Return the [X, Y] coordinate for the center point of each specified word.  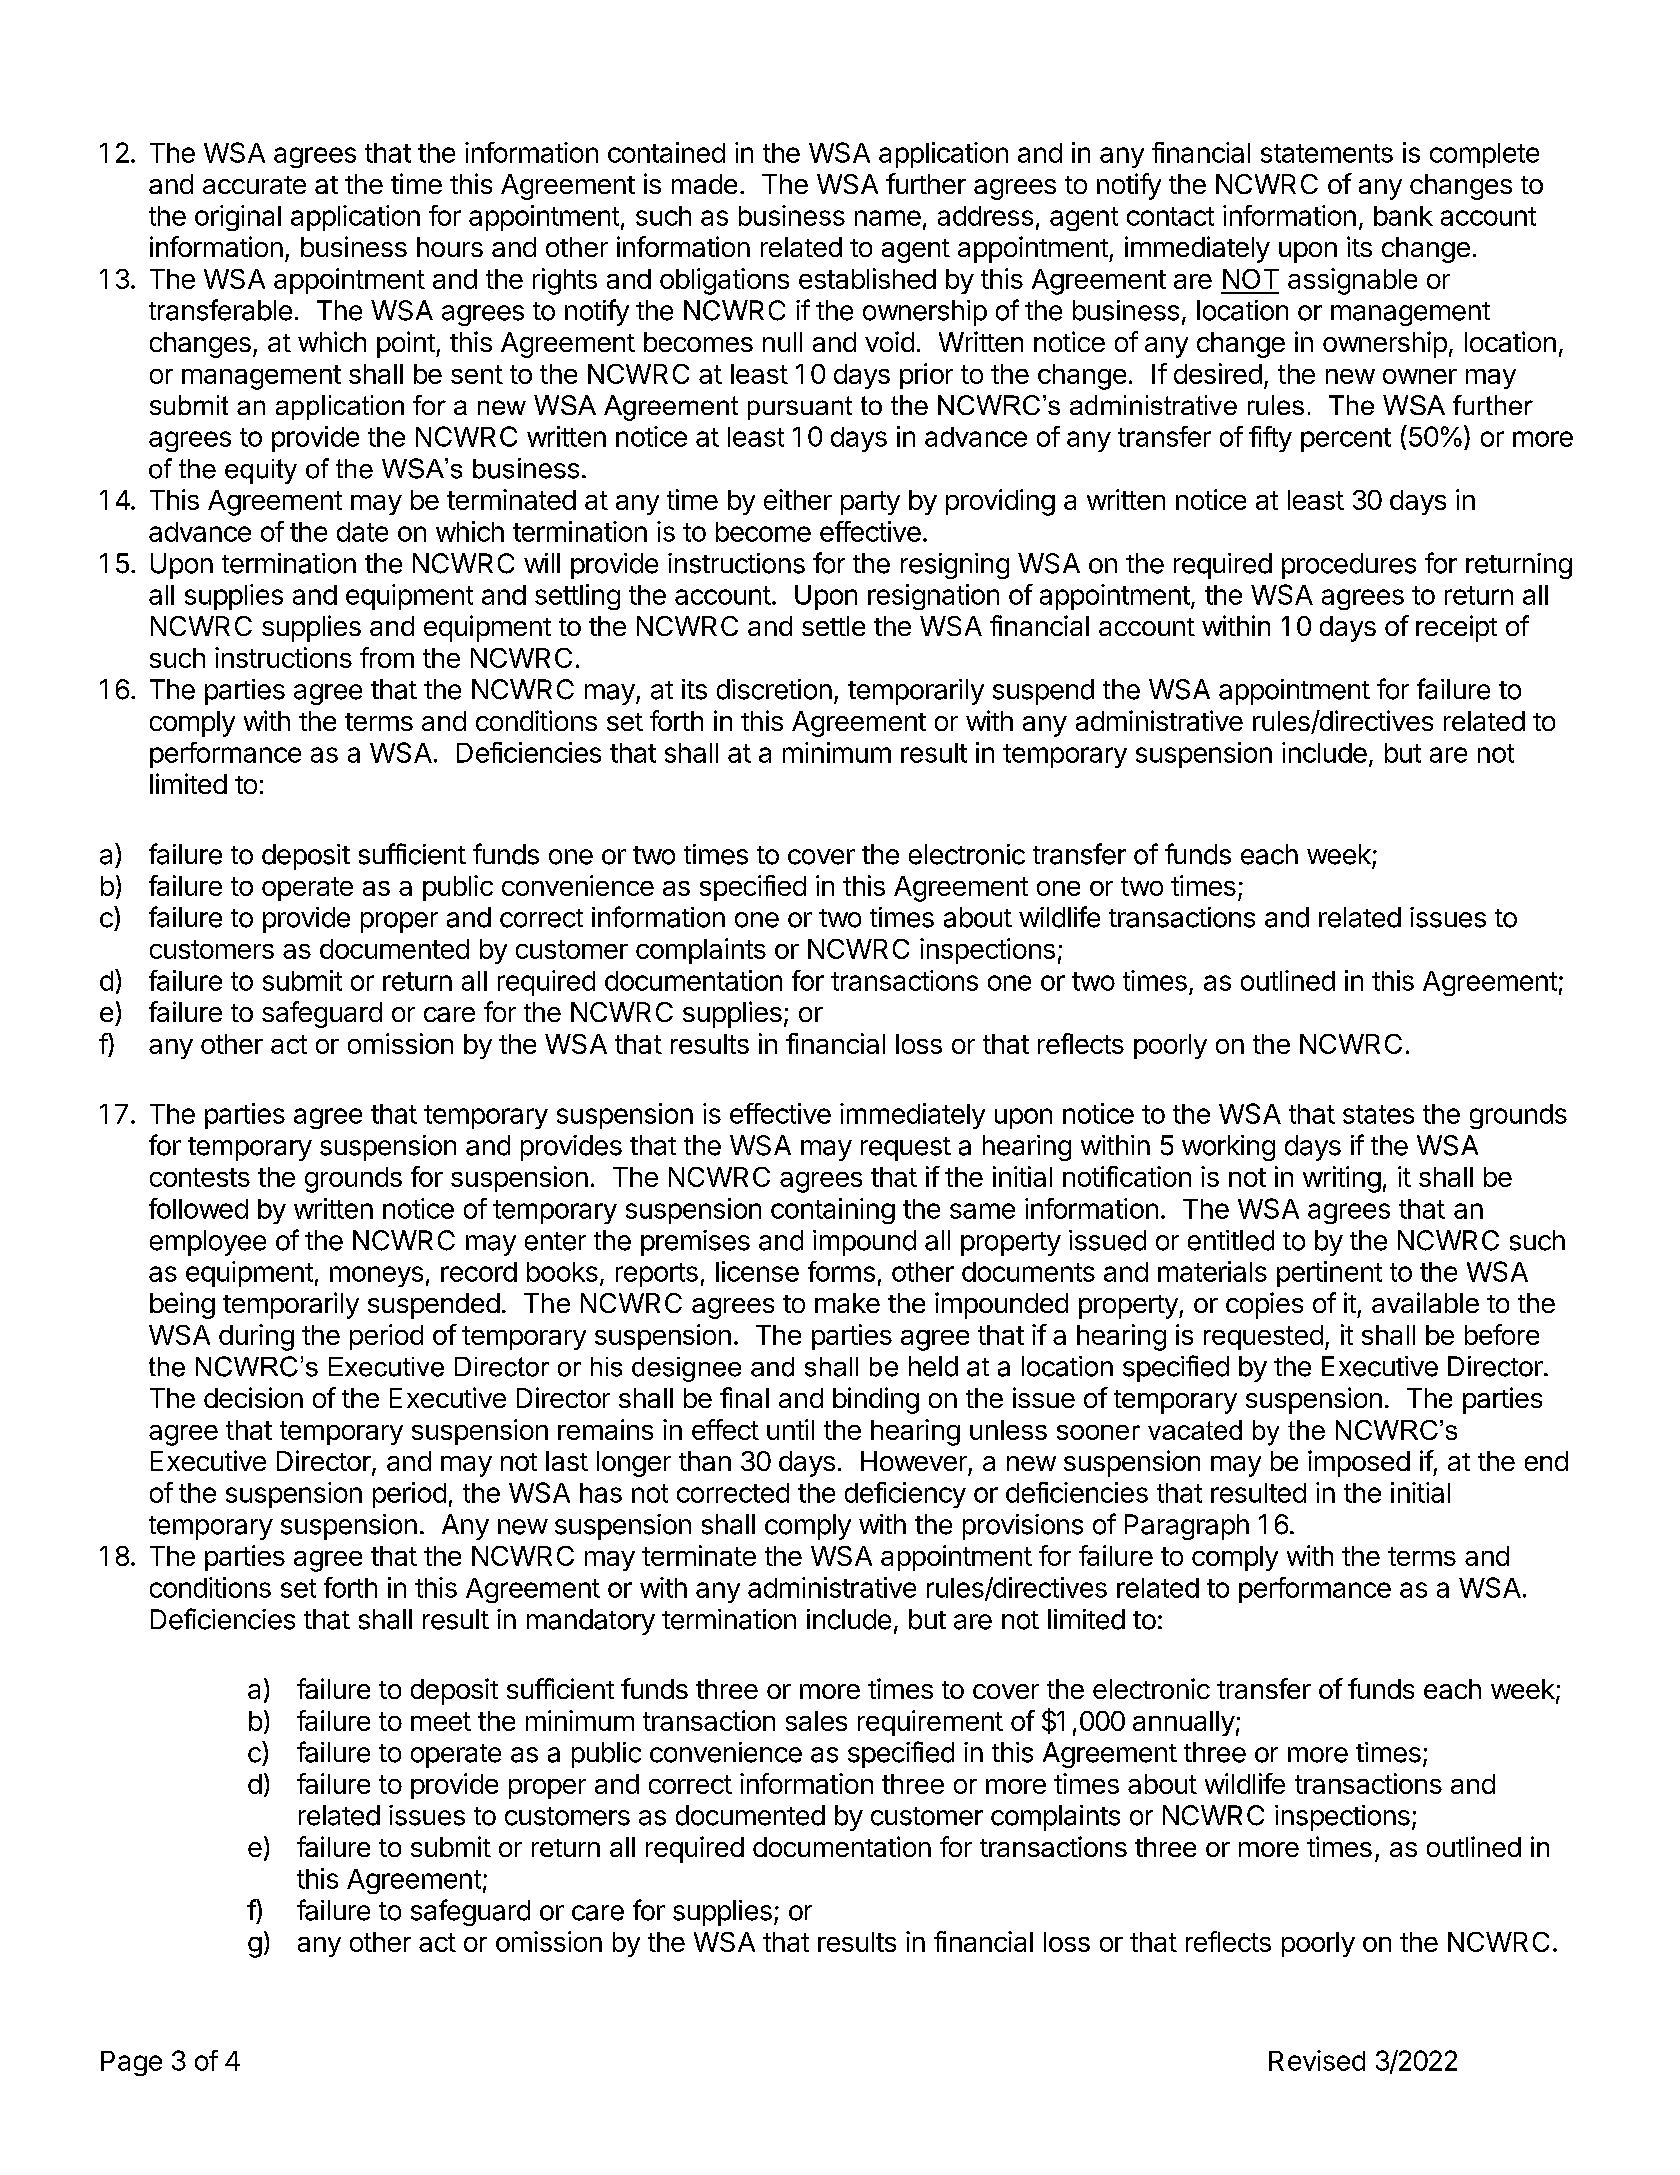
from [387, 657]
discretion [774, 689]
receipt [1456, 628]
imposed [1359, 1463]
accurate [254, 185]
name [888, 218]
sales [816, 1721]
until [790, 1429]
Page [131, 2063]
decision [253, 1397]
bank [1403, 216]
